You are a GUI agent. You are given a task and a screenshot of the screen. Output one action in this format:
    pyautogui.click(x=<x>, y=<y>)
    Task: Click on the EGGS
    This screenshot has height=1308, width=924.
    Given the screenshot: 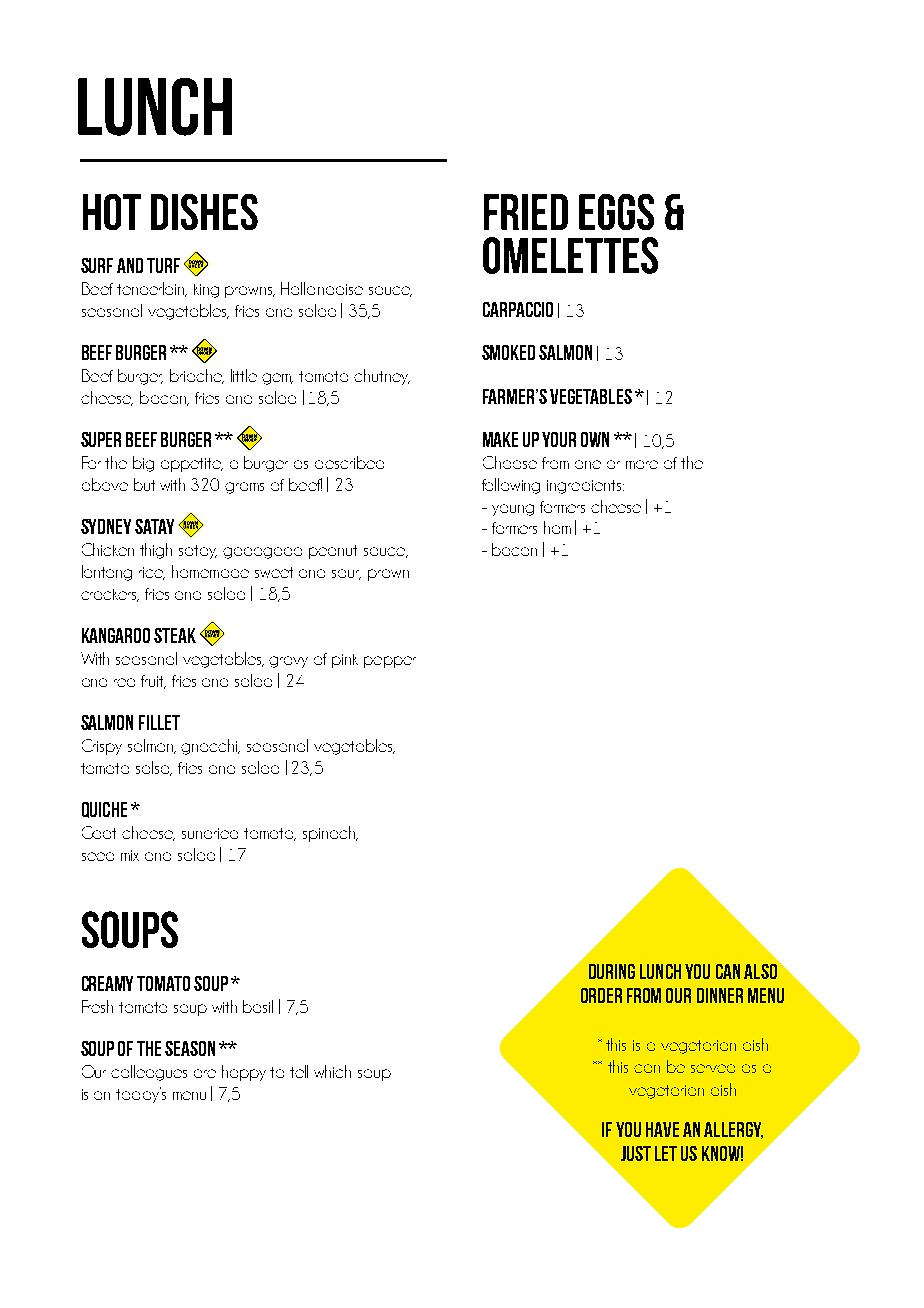 What is the action you would take?
    pyautogui.click(x=616, y=212)
